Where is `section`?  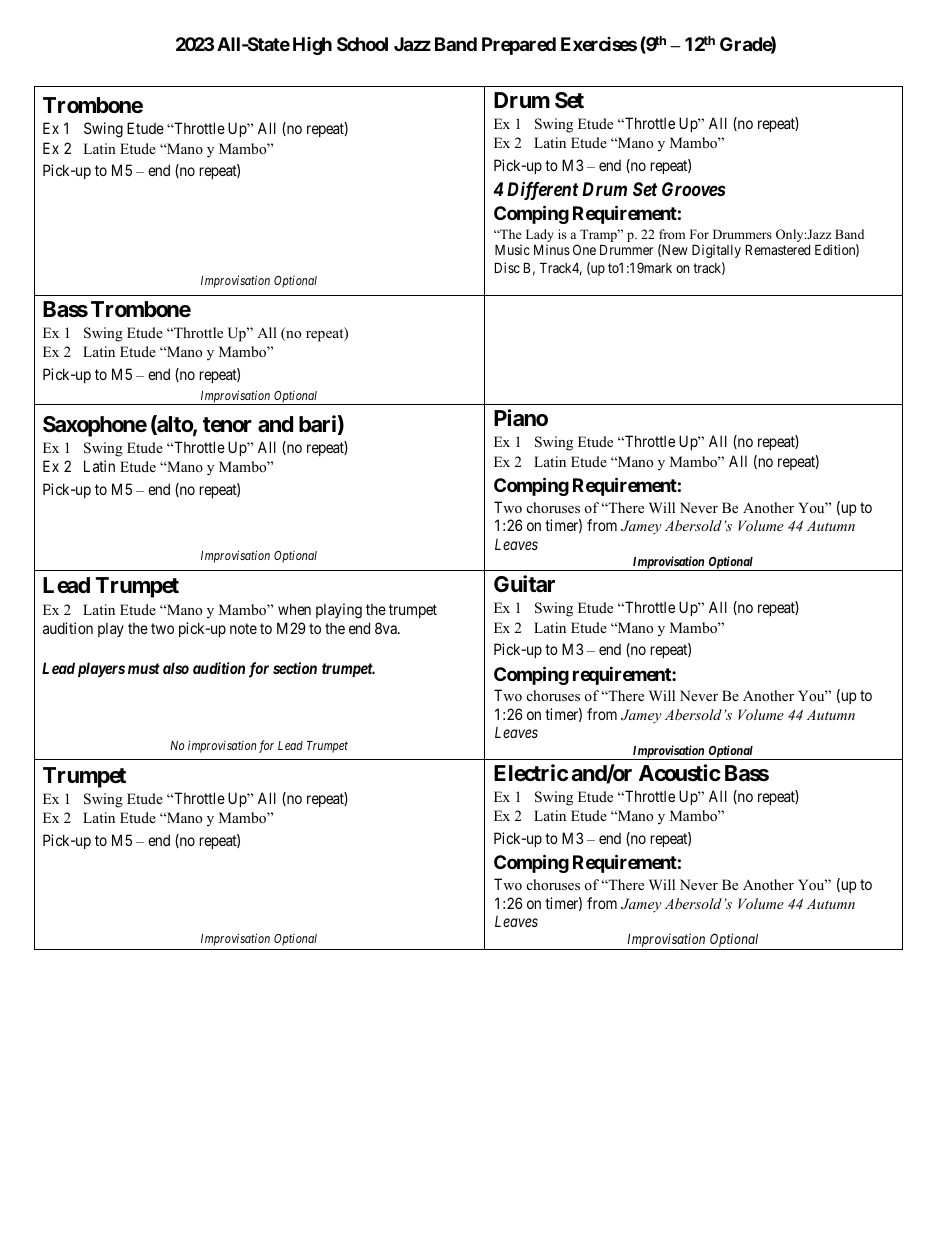
section is located at coordinates (295, 668).
